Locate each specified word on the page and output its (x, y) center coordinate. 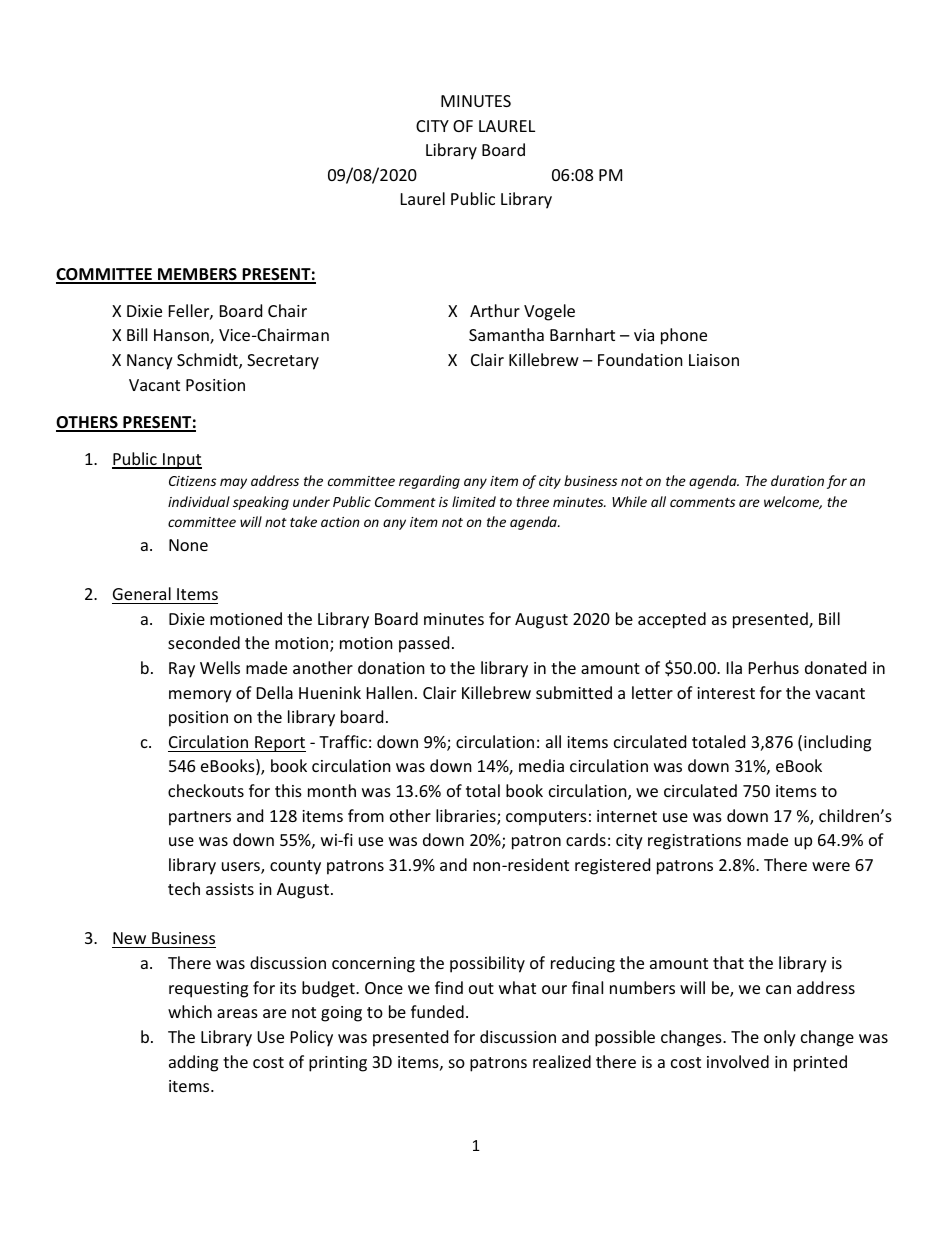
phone (684, 336)
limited (474, 501)
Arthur (495, 310)
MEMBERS (197, 275)
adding (193, 1063)
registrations (694, 842)
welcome (793, 502)
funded (437, 1011)
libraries (467, 817)
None (188, 545)
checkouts (206, 790)
